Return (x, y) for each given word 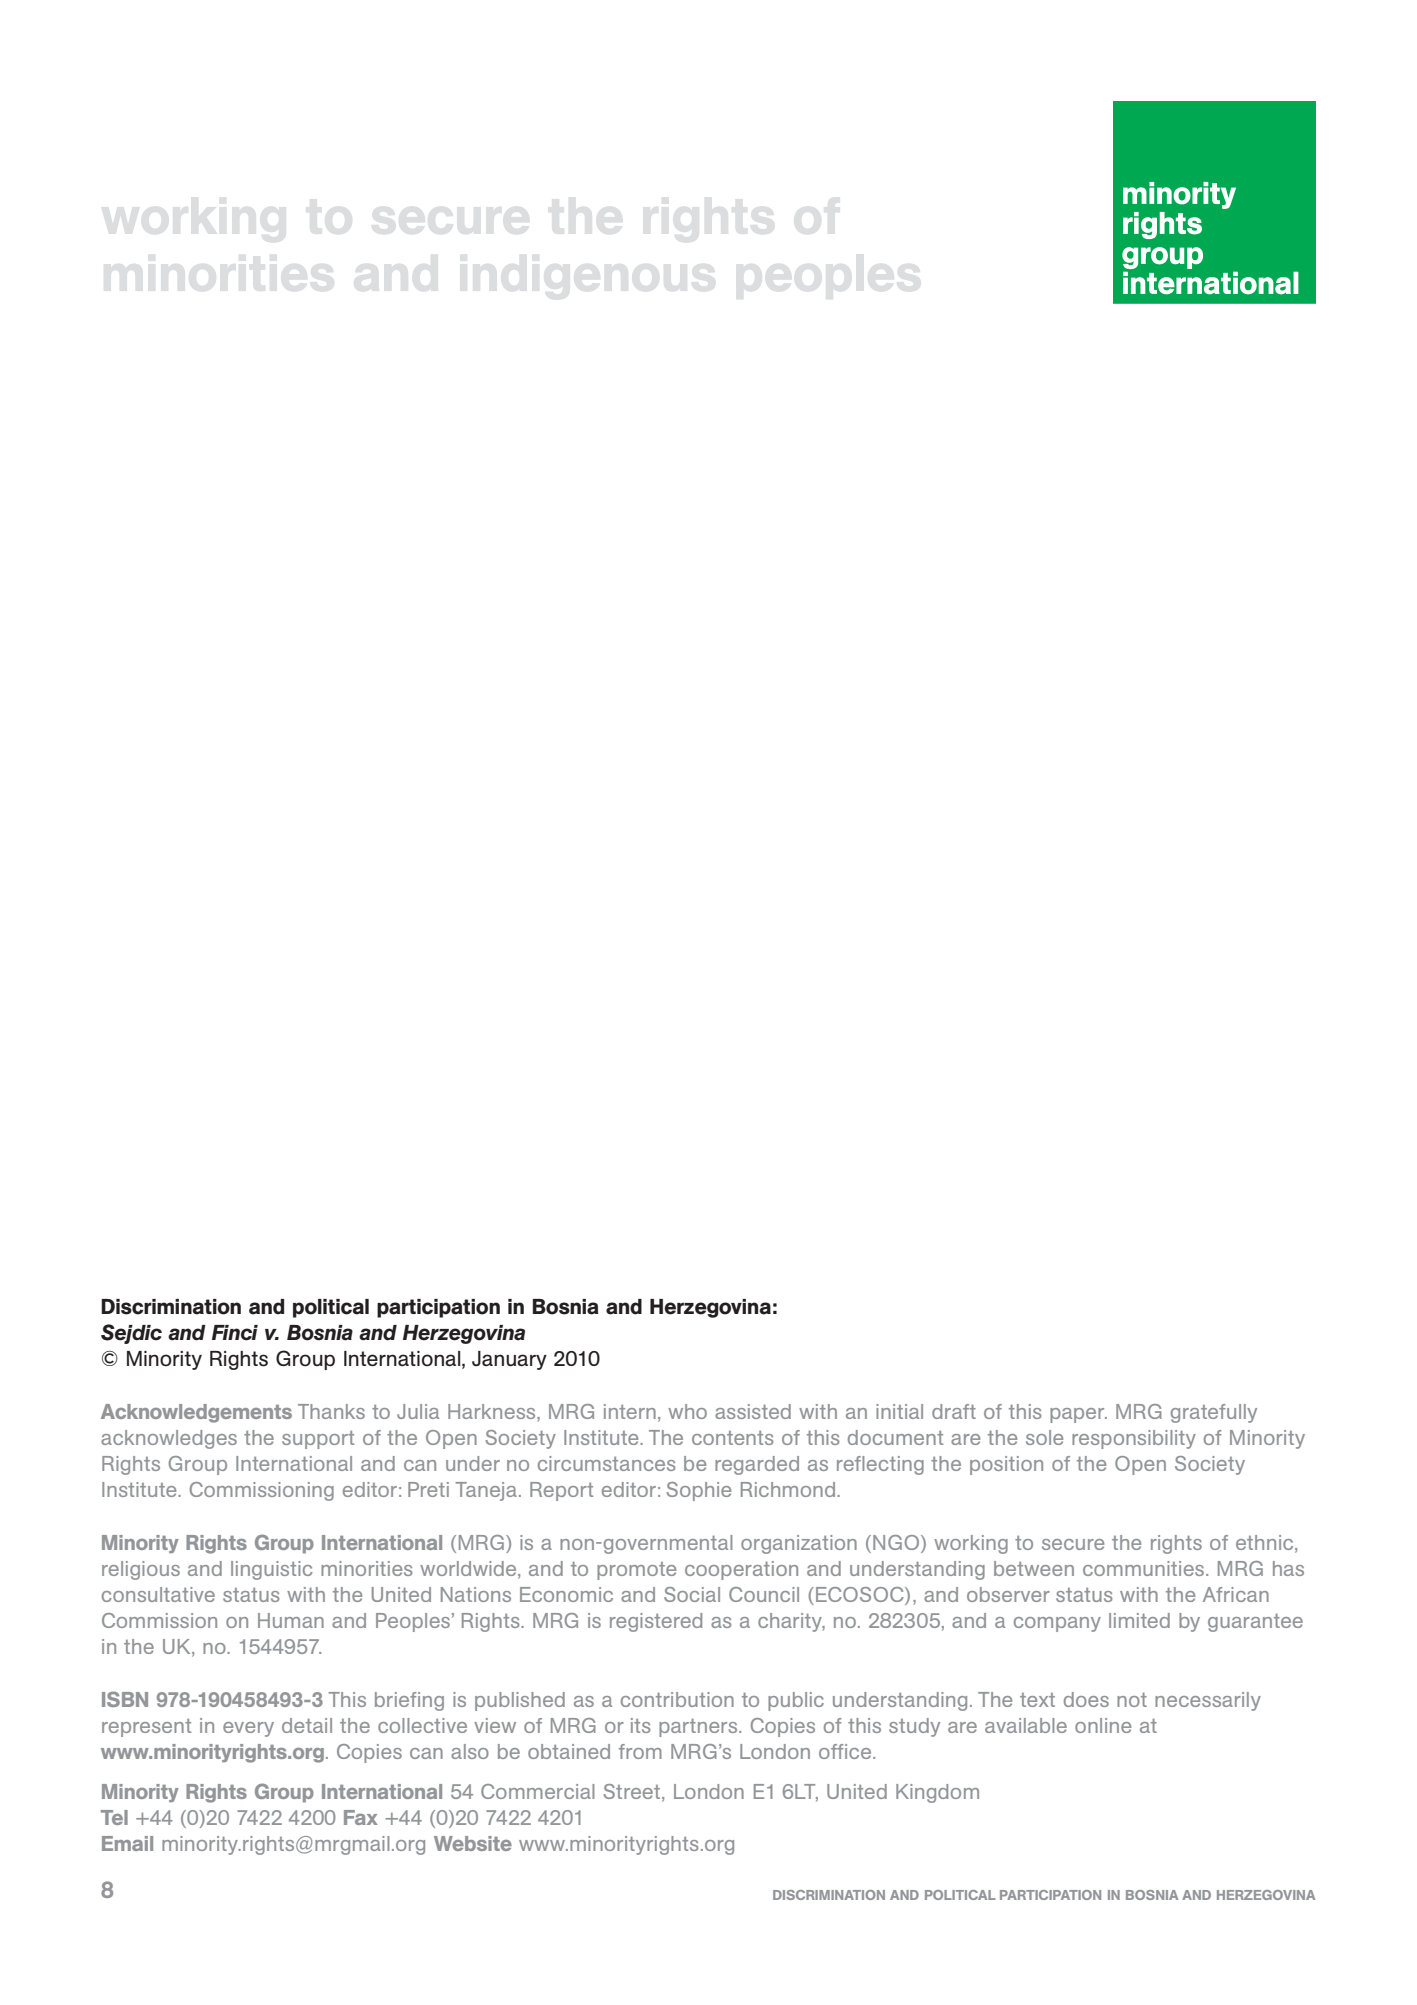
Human (291, 1620)
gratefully (1214, 1413)
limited (1139, 1620)
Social (692, 1594)
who (687, 1411)
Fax (361, 1817)
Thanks (331, 1411)
